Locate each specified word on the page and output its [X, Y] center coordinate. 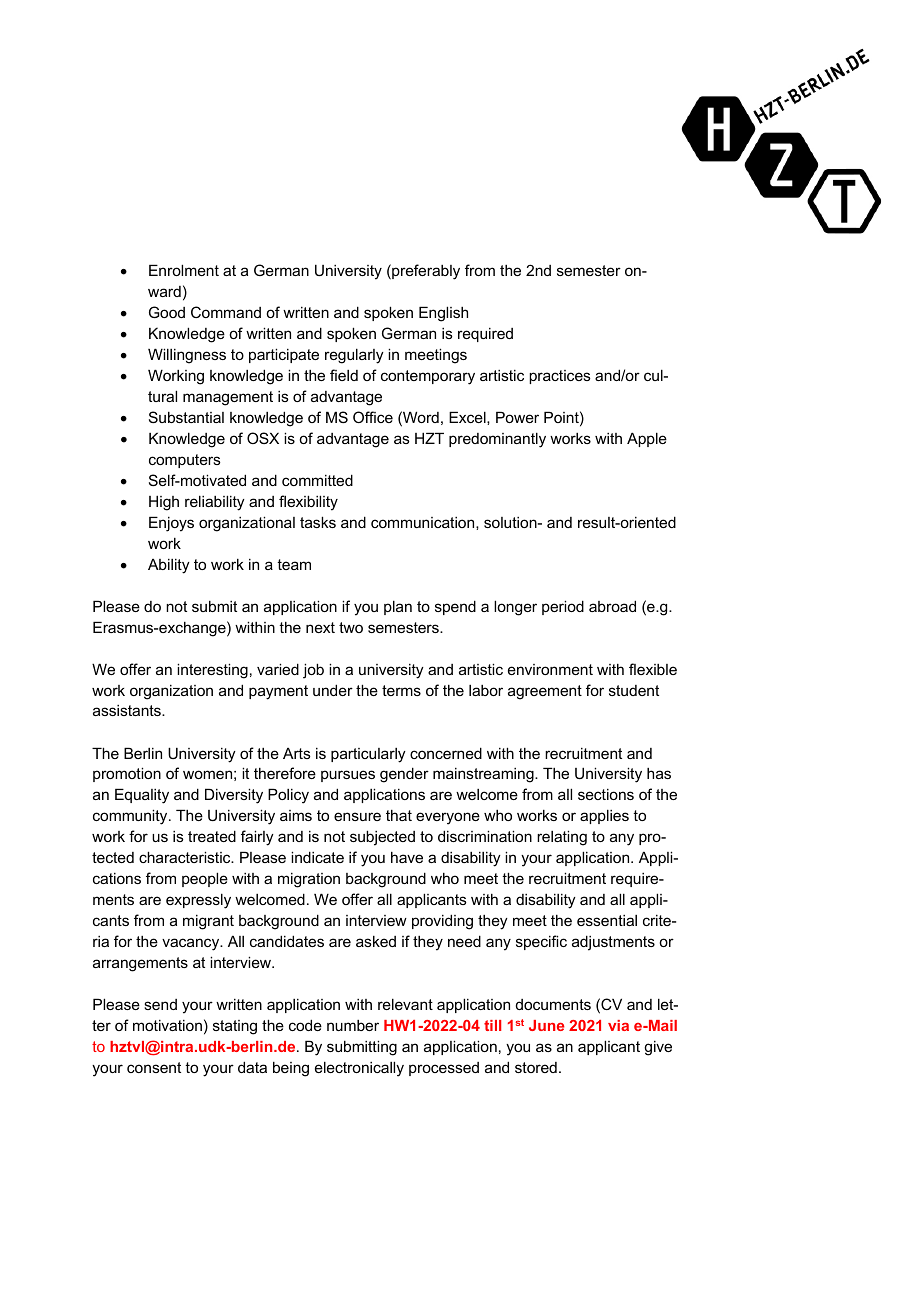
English [443, 314]
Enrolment [184, 270]
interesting [212, 671]
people [205, 879]
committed [317, 480]
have [407, 857]
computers [185, 461]
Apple [647, 439]
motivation [167, 1025]
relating [562, 838]
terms [401, 690]
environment [550, 669]
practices [560, 377]
